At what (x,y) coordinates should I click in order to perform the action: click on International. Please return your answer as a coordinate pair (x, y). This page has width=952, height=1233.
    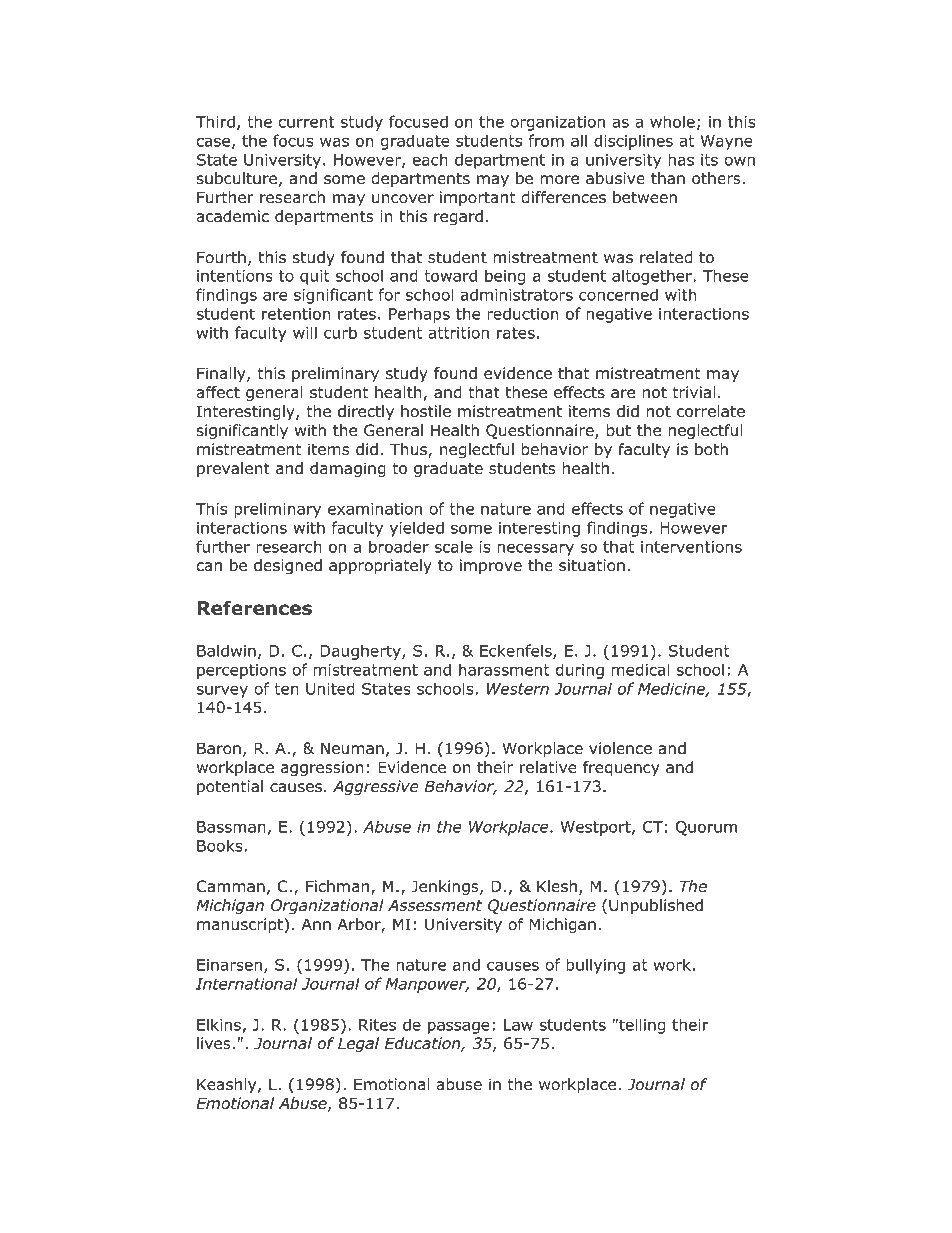
    Looking at the image, I should click on (246, 983).
